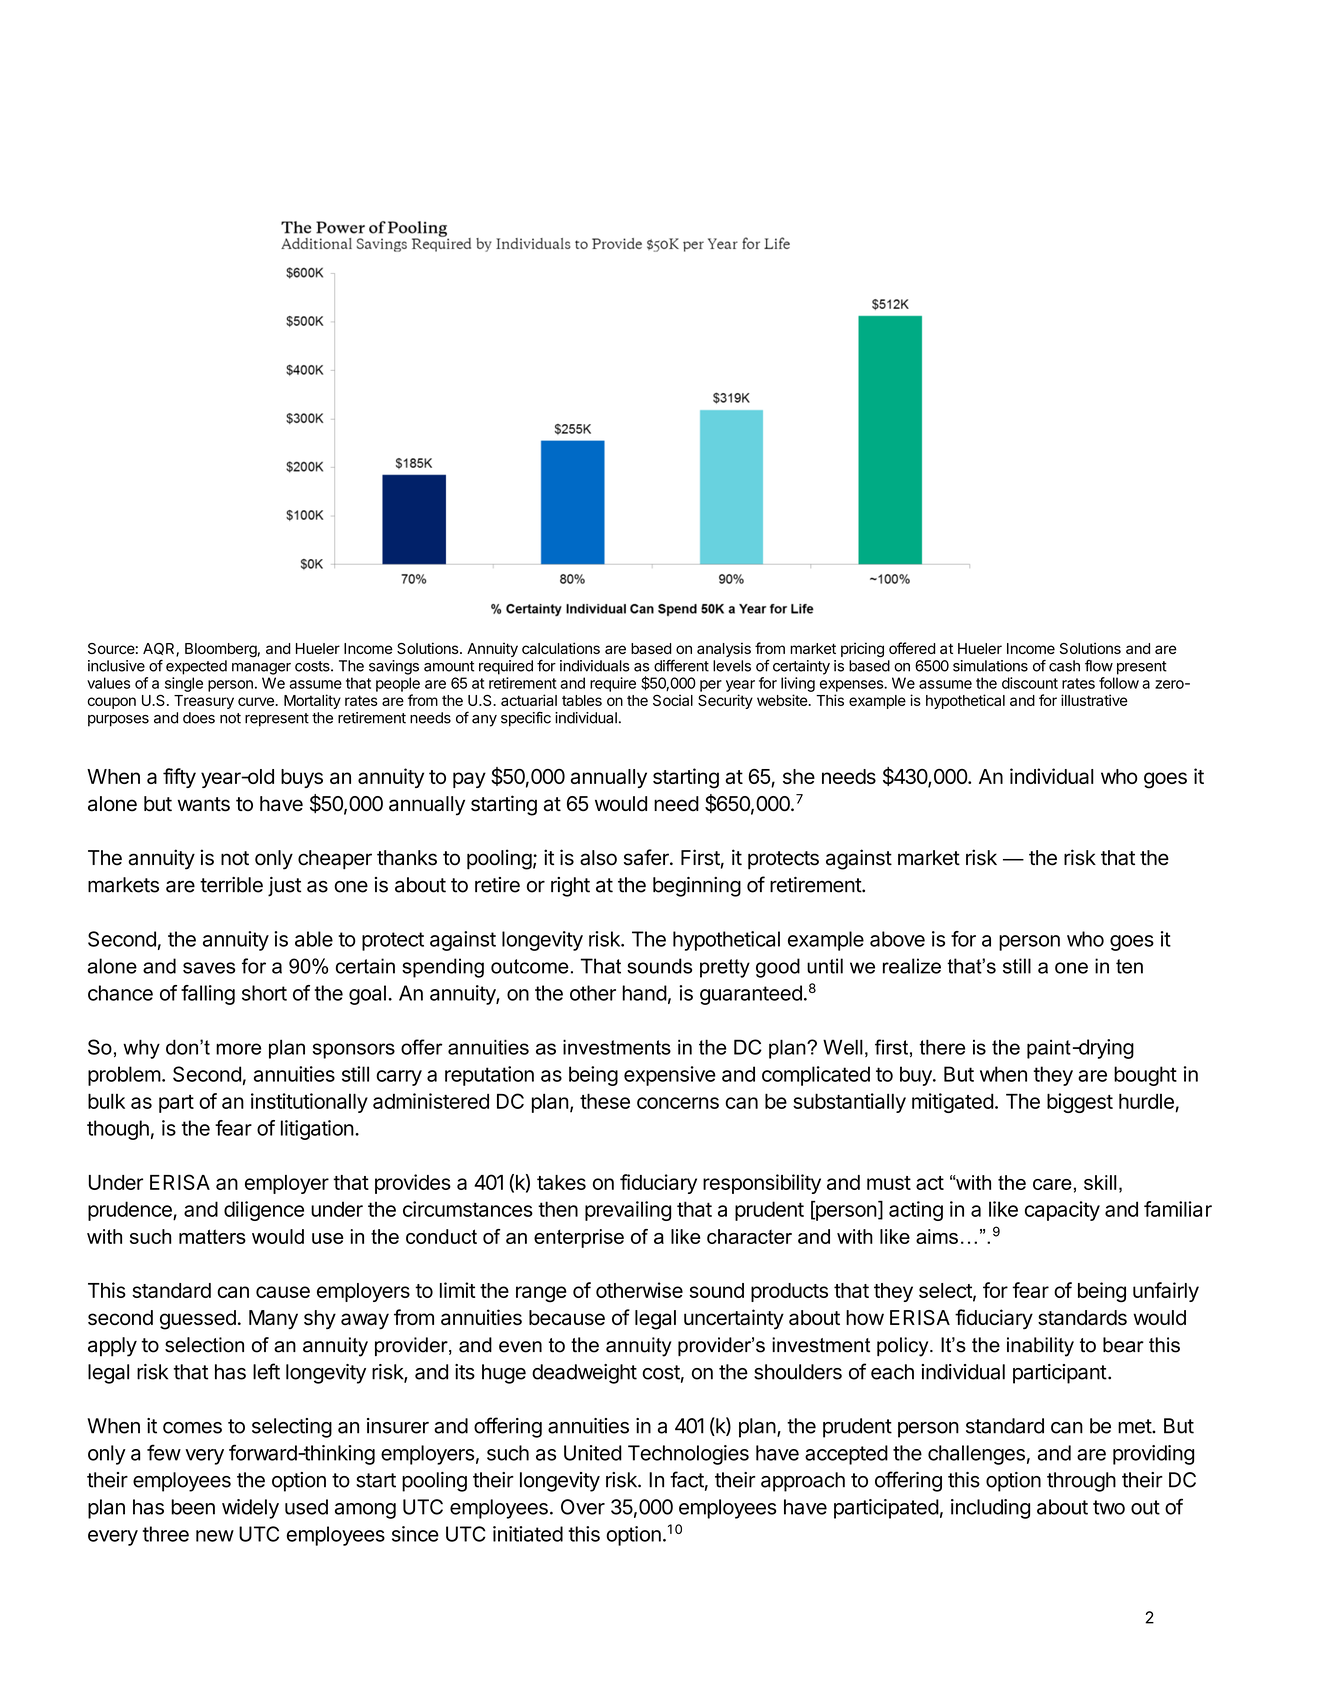  Describe the element at coordinates (250, 1509) in the document. I see `widely` at that location.
